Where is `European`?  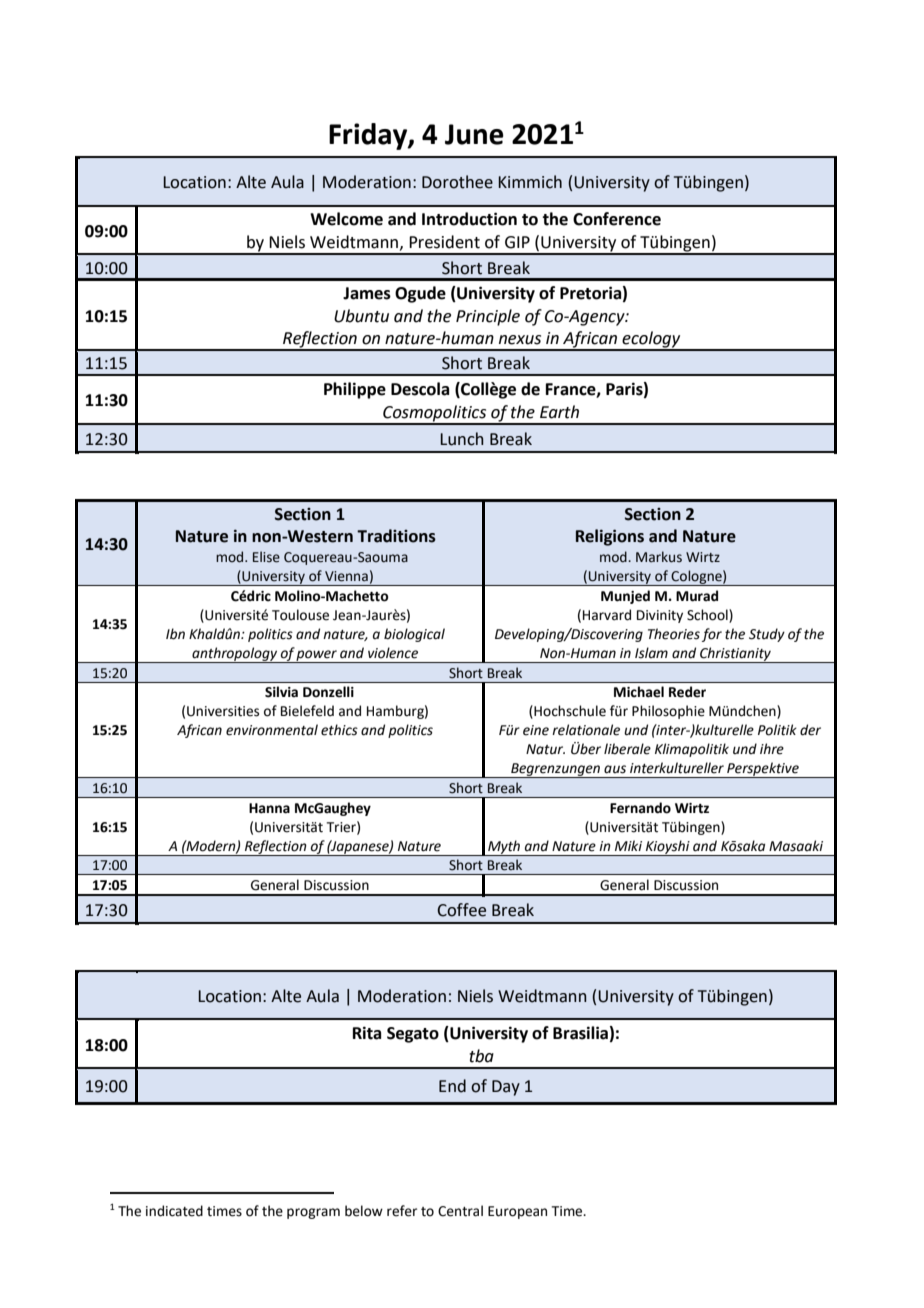
European is located at coordinates (517, 1212).
